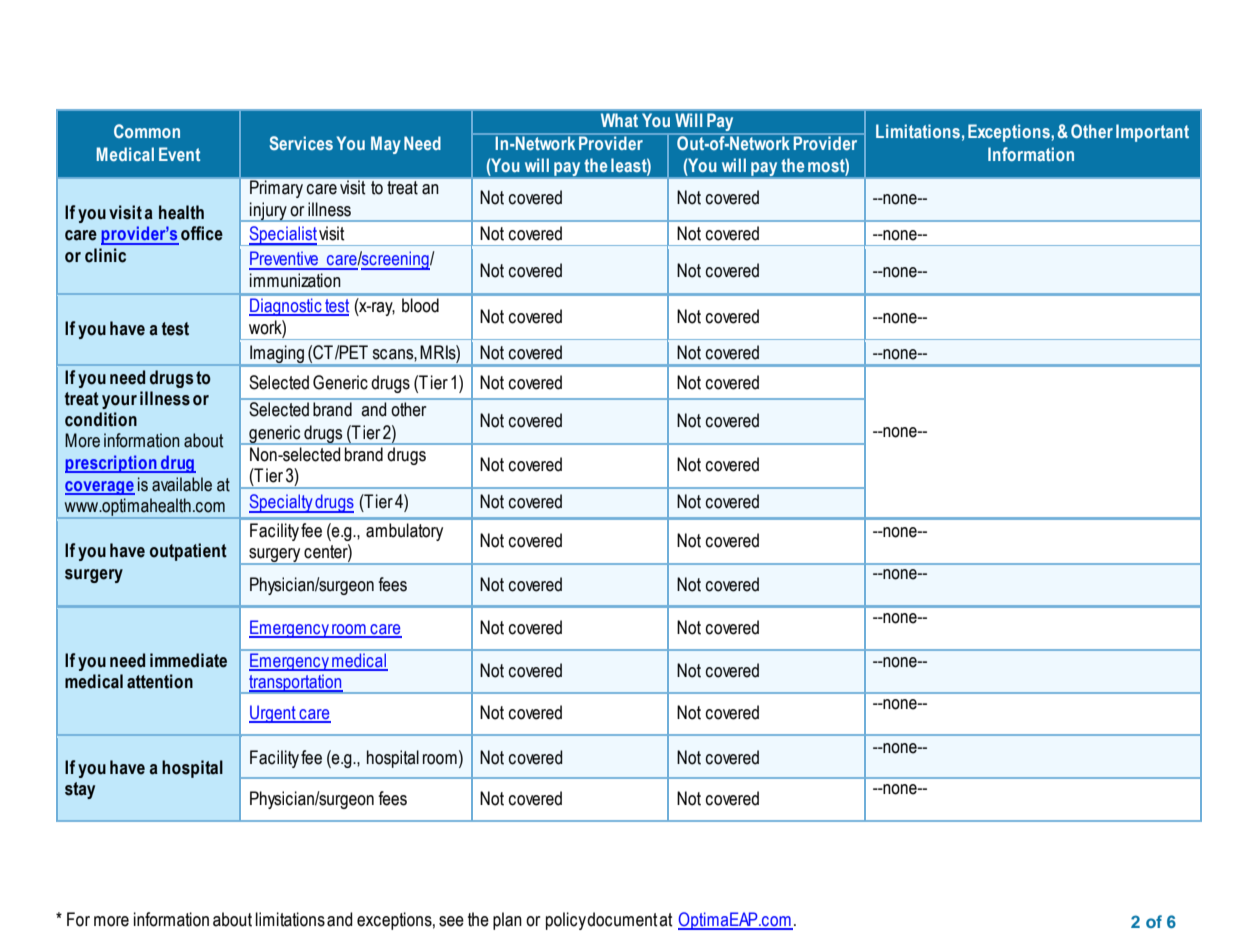 This screenshot has height=952, width=1233. Describe the element at coordinates (147, 131) in the screenshot. I see `Common` at that location.
